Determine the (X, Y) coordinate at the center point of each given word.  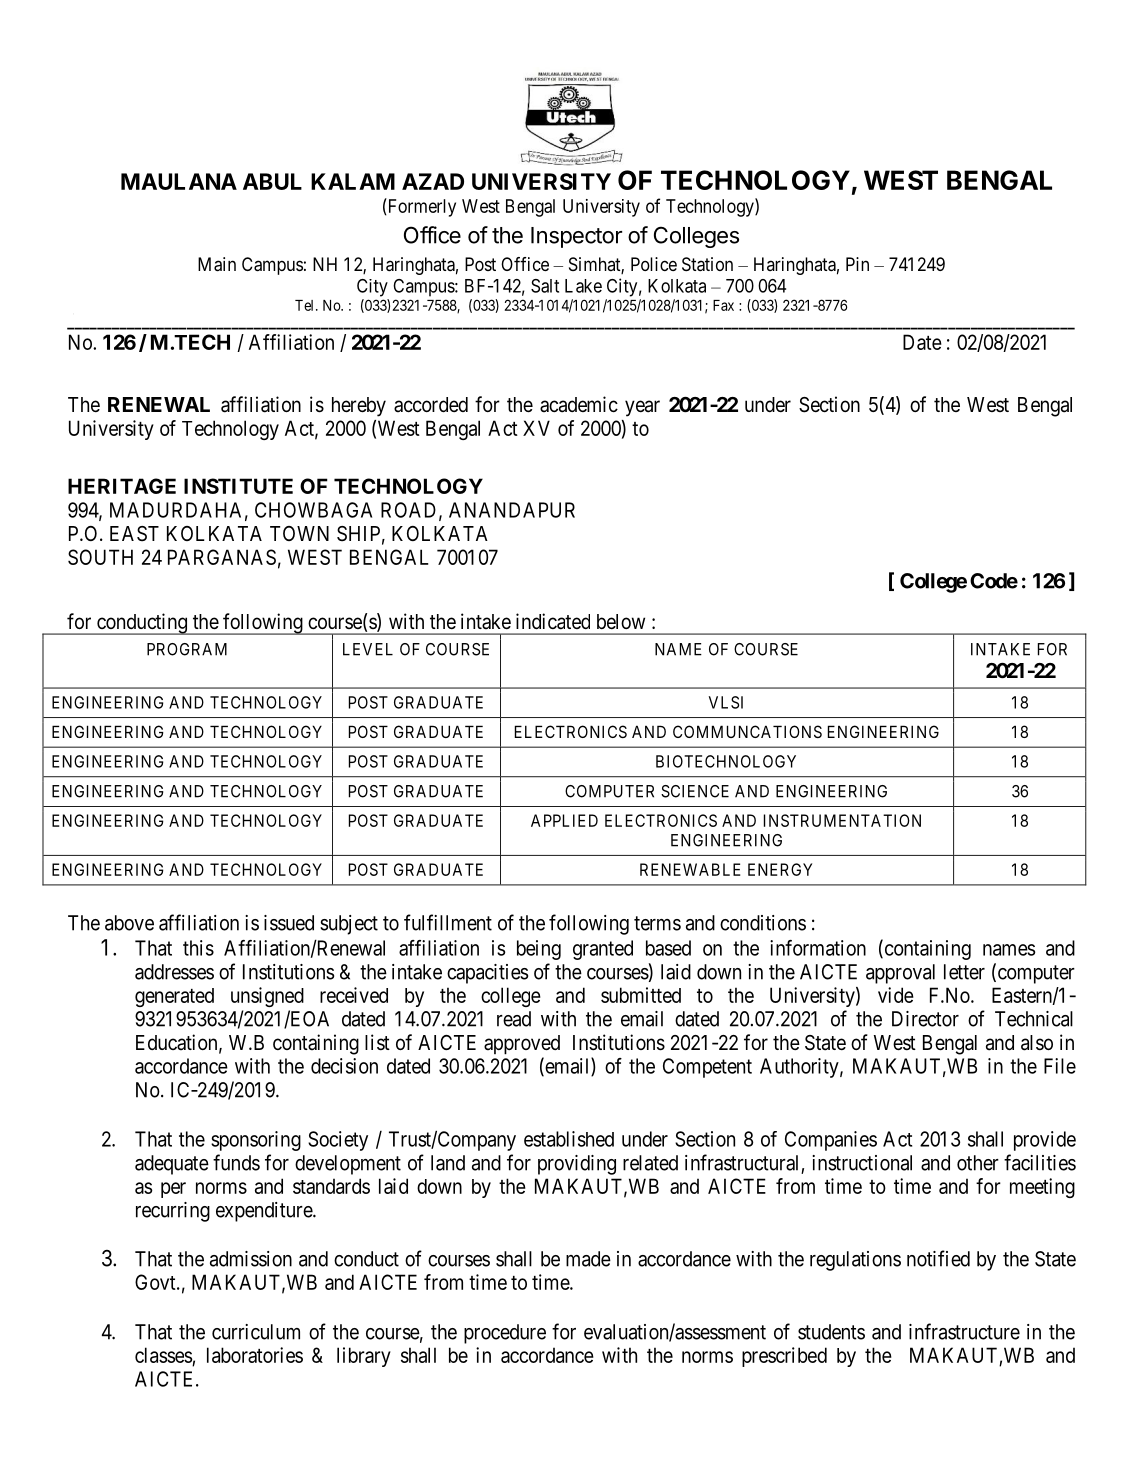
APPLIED (564, 820)
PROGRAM (187, 649)
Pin (857, 264)
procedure (505, 1334)
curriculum (256, 1332)
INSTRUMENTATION (842, 820)
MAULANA (179, 181)
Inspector (576, 237)
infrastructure (964, 1331)
